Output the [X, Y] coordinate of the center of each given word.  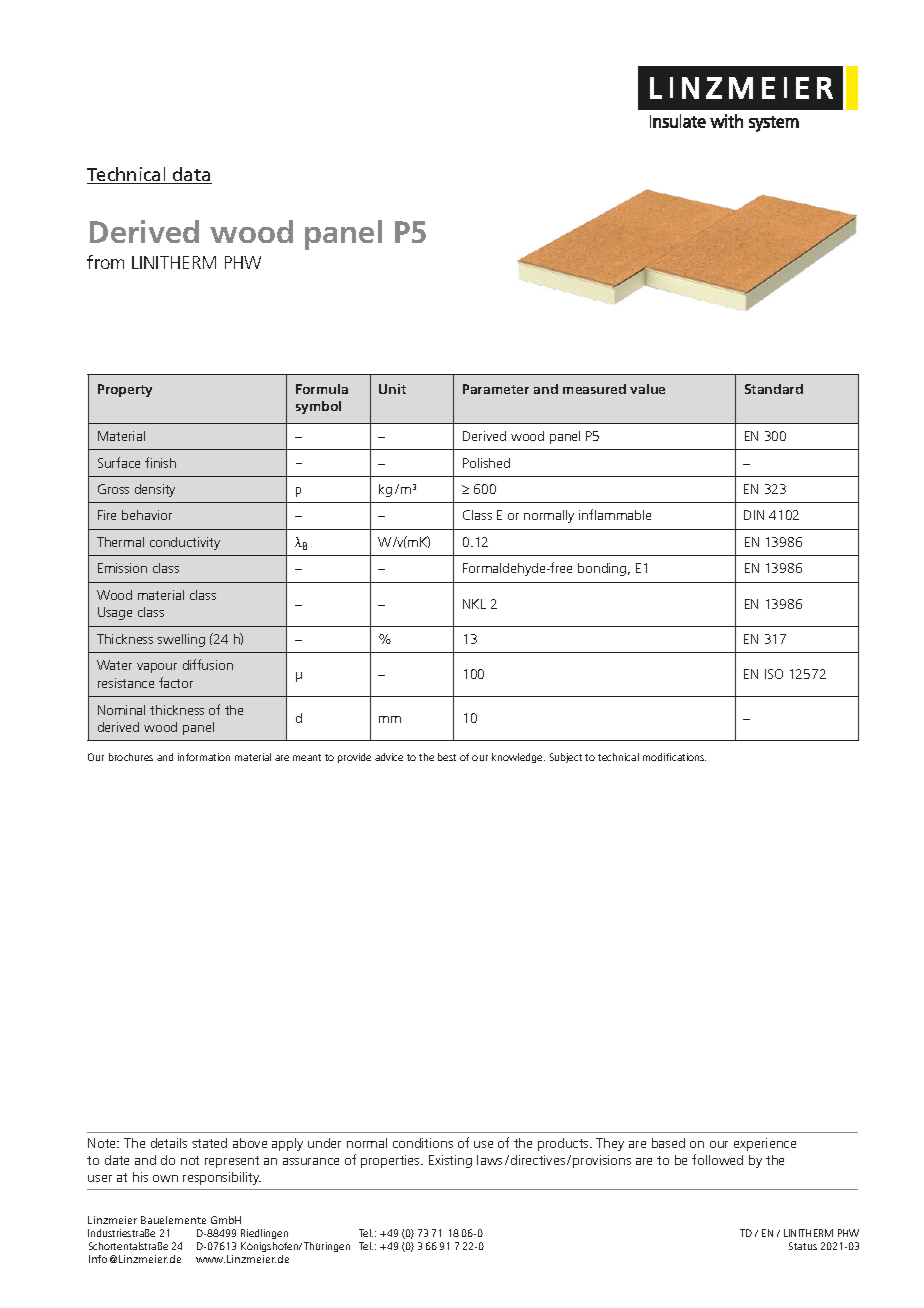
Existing [450, 1161]
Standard [774, 389]
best [447, 757]
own [165, 1178]
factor [176, 682]
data [191, 175]
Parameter [496, 389]
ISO [774, 674]
